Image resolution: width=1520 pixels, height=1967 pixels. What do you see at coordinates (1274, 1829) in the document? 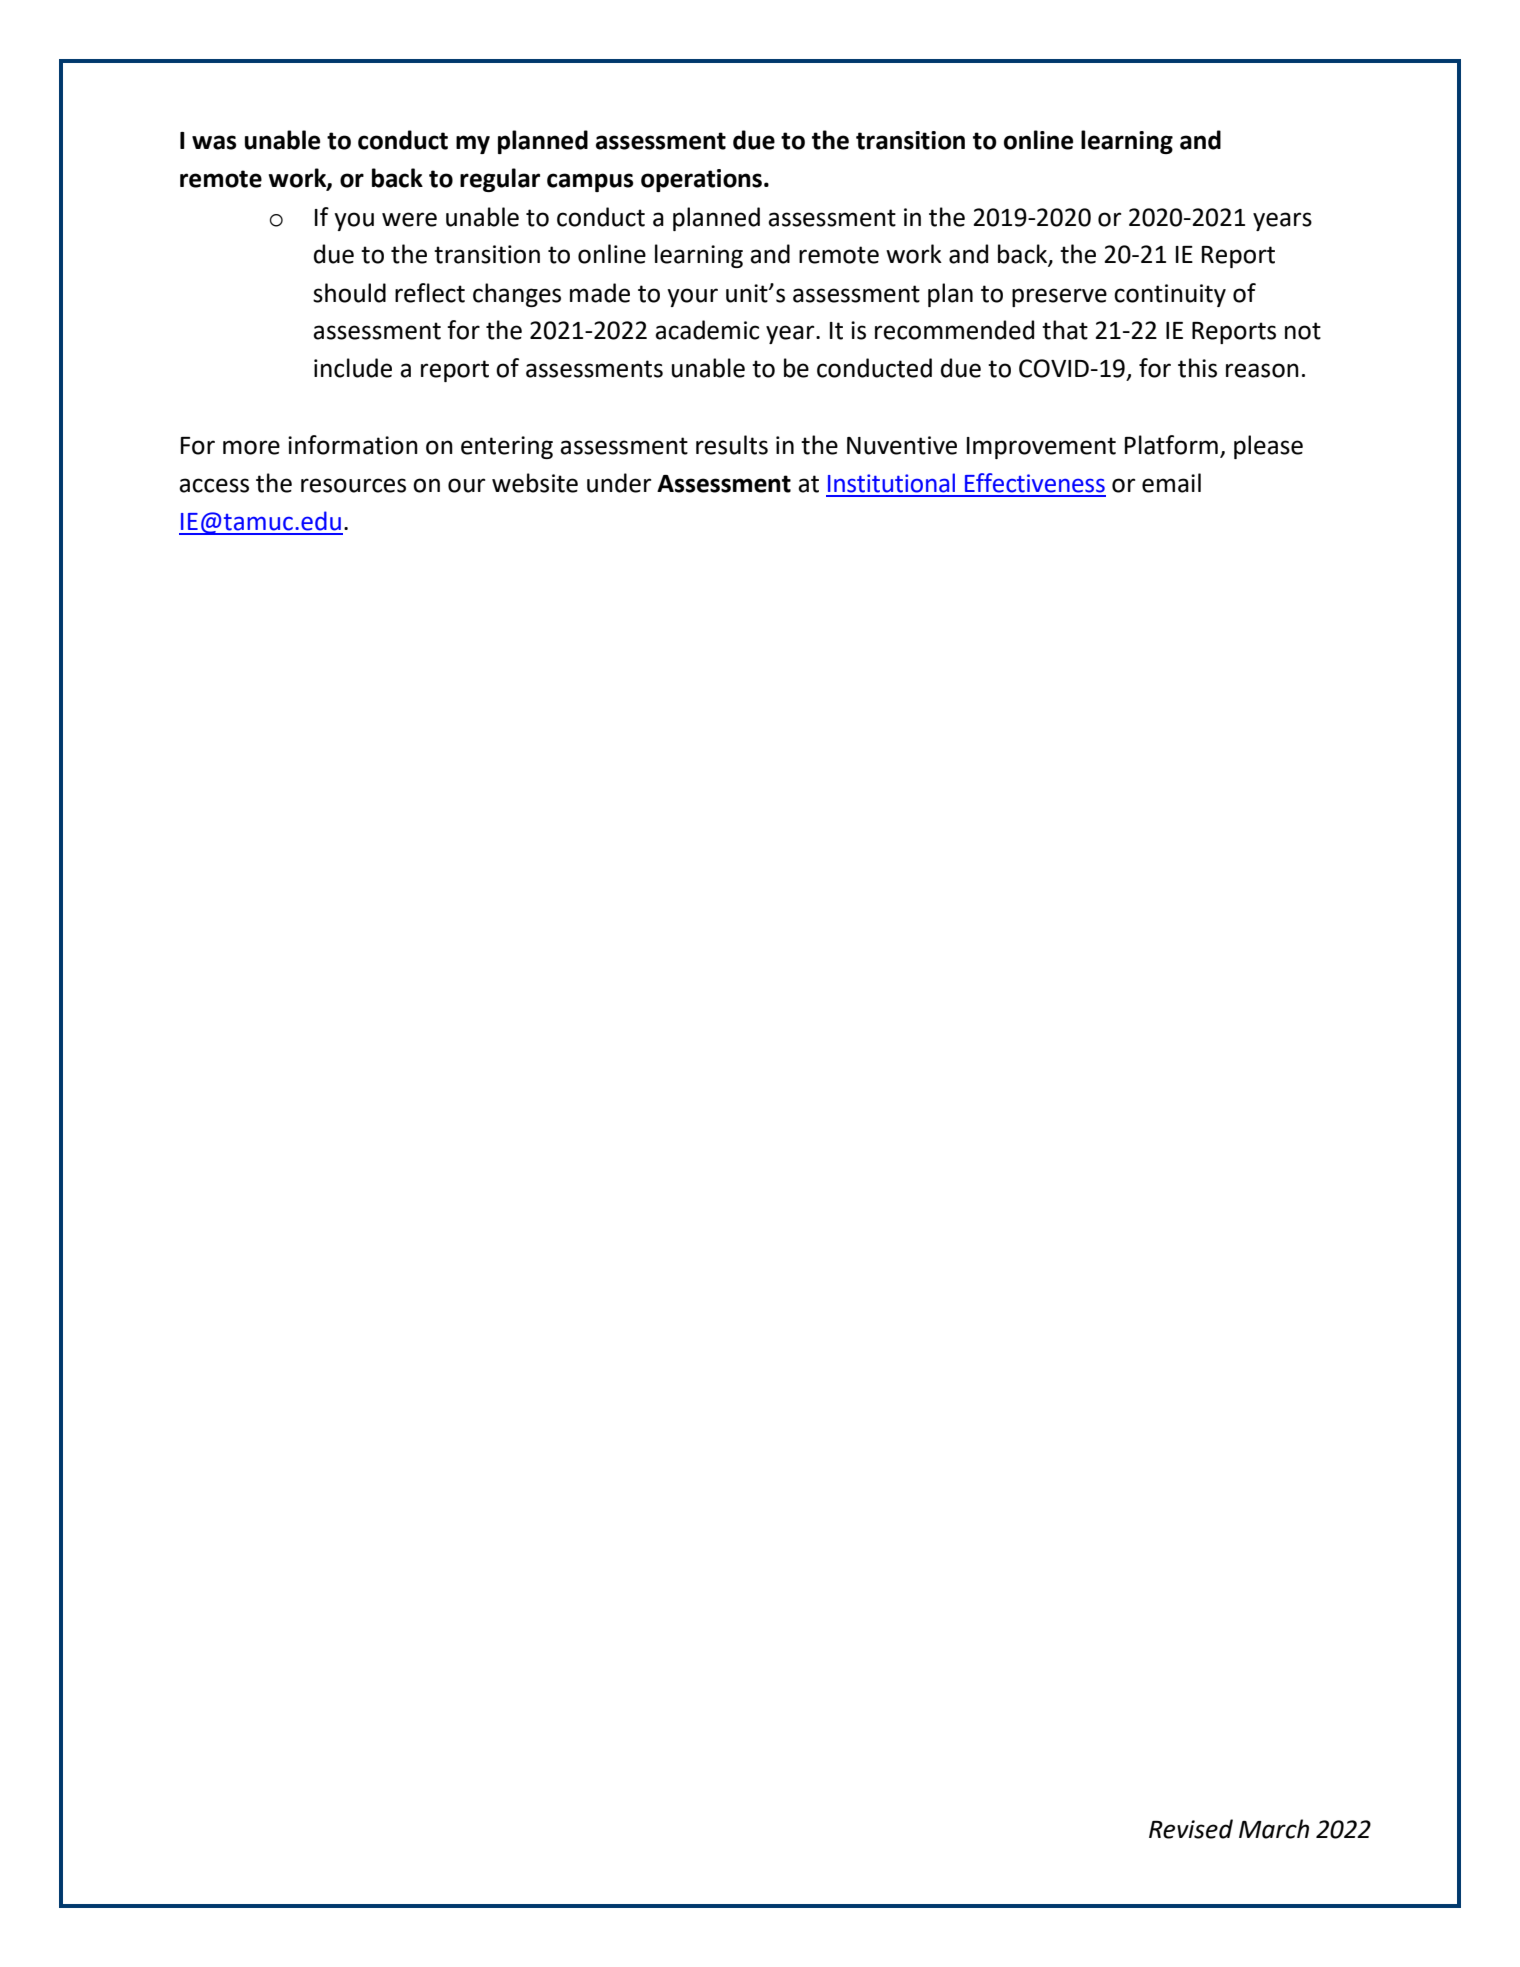
I see `March` at bounding box center [1274, 1829].
